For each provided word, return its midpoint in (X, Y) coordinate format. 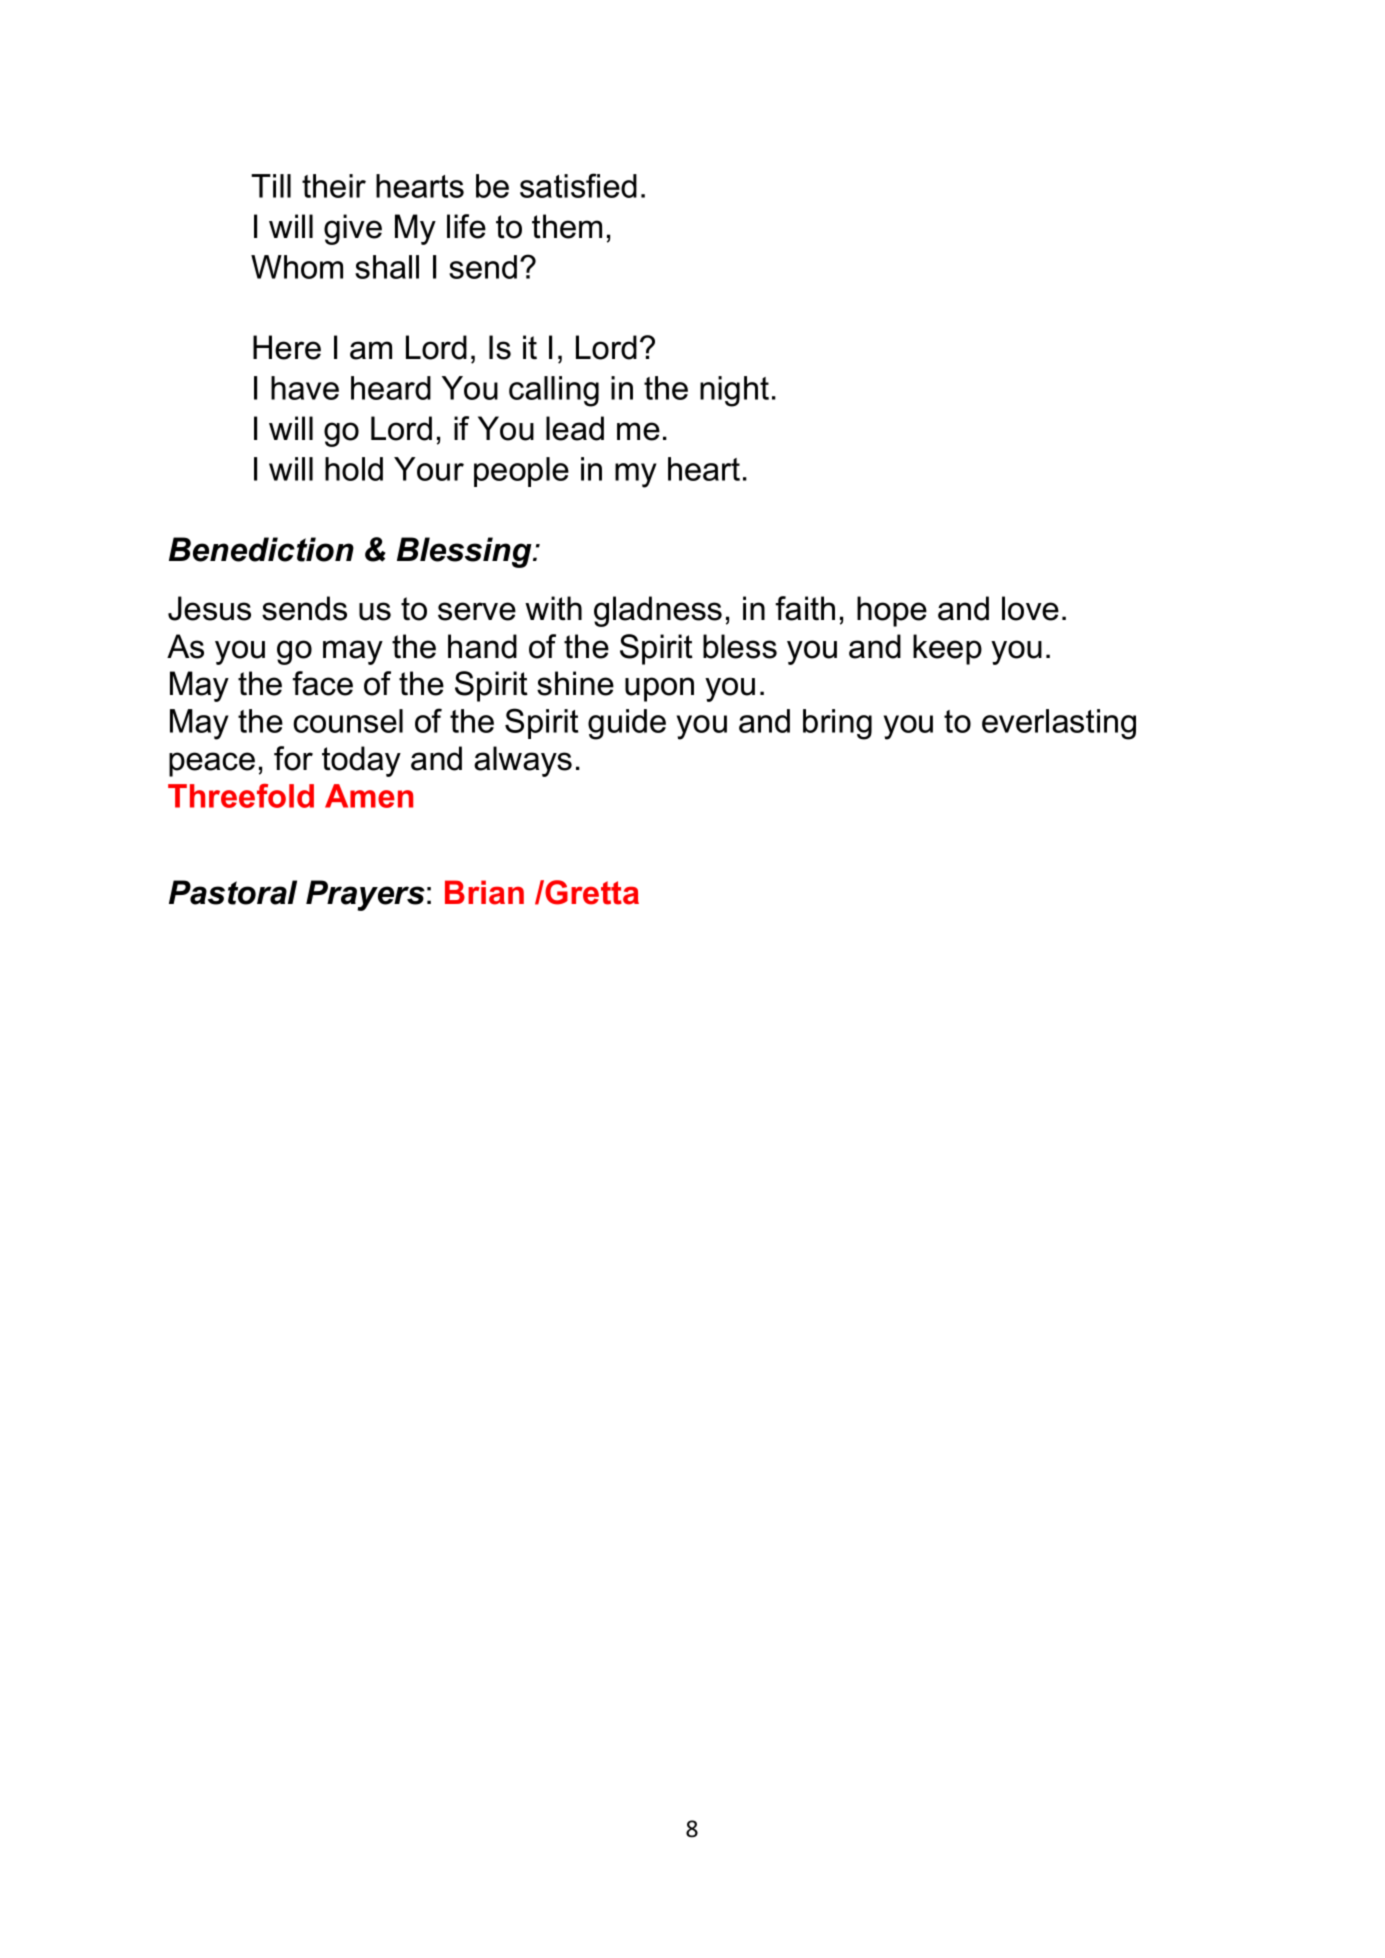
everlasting (1059, 724)
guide (627, 724)
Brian (484, 892)
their (334, 186)
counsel (348, 721)
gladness (658, 611)
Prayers (365, 895)
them (567, 226)
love (1030, 608)
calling (554, 391)
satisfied (578, 185)
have (305, 388)
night (734, 391)
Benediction (261, 549)
